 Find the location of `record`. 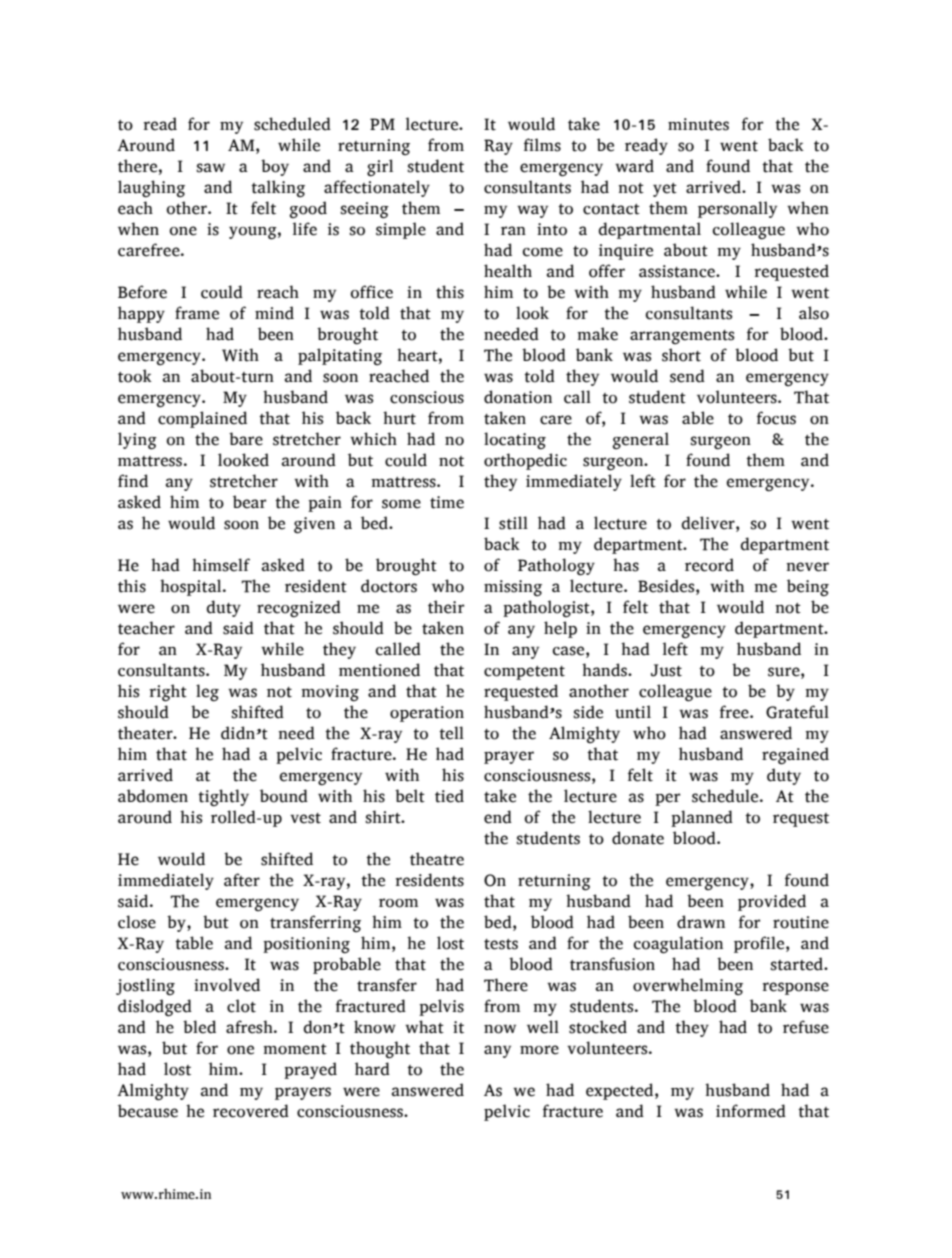

record is located at coordinates (709, 565).
